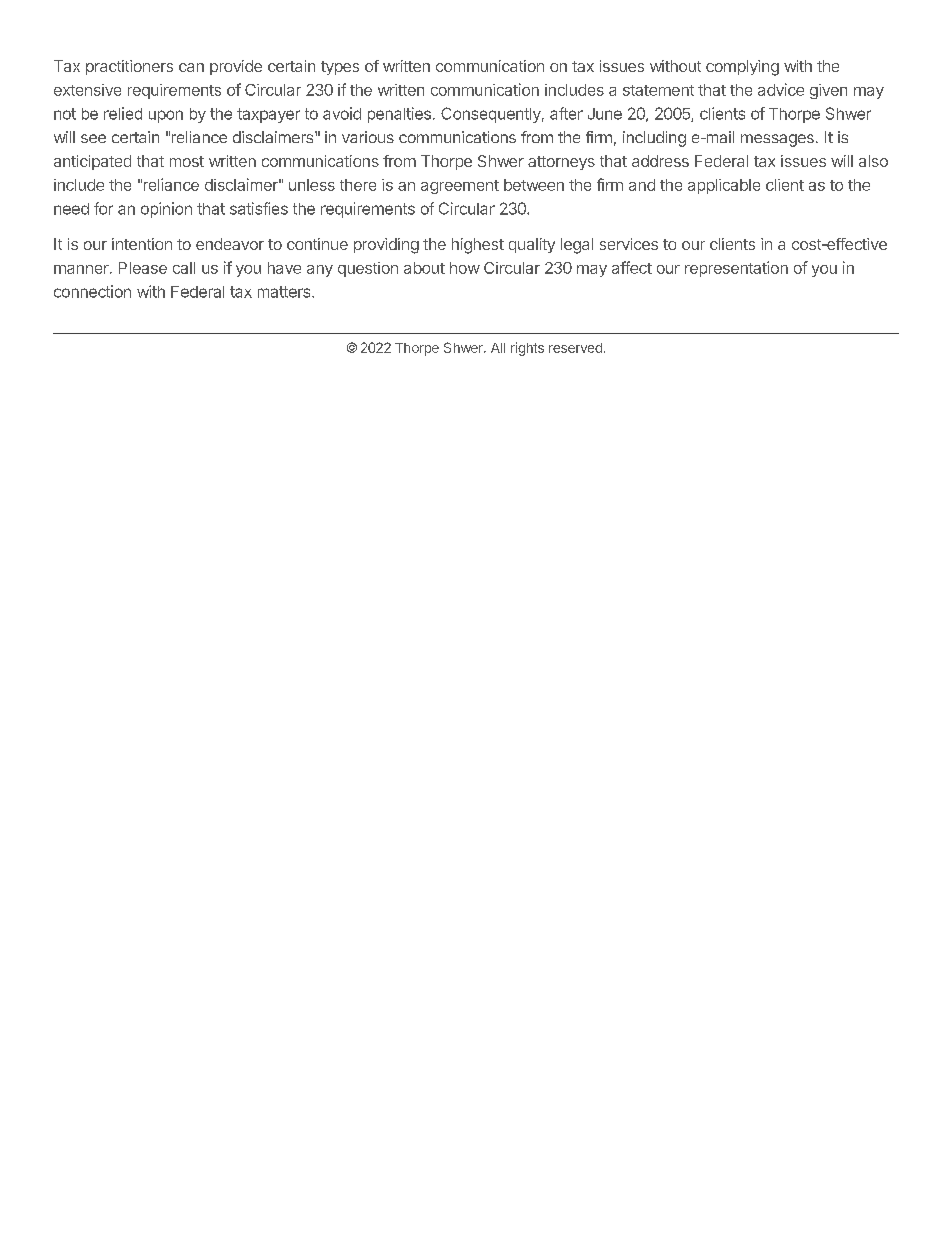 The width and height of the screenshot is (952, 1233). Describe the element at coordinates (736, 269) in the screenshot. I see `representation` at that location.
